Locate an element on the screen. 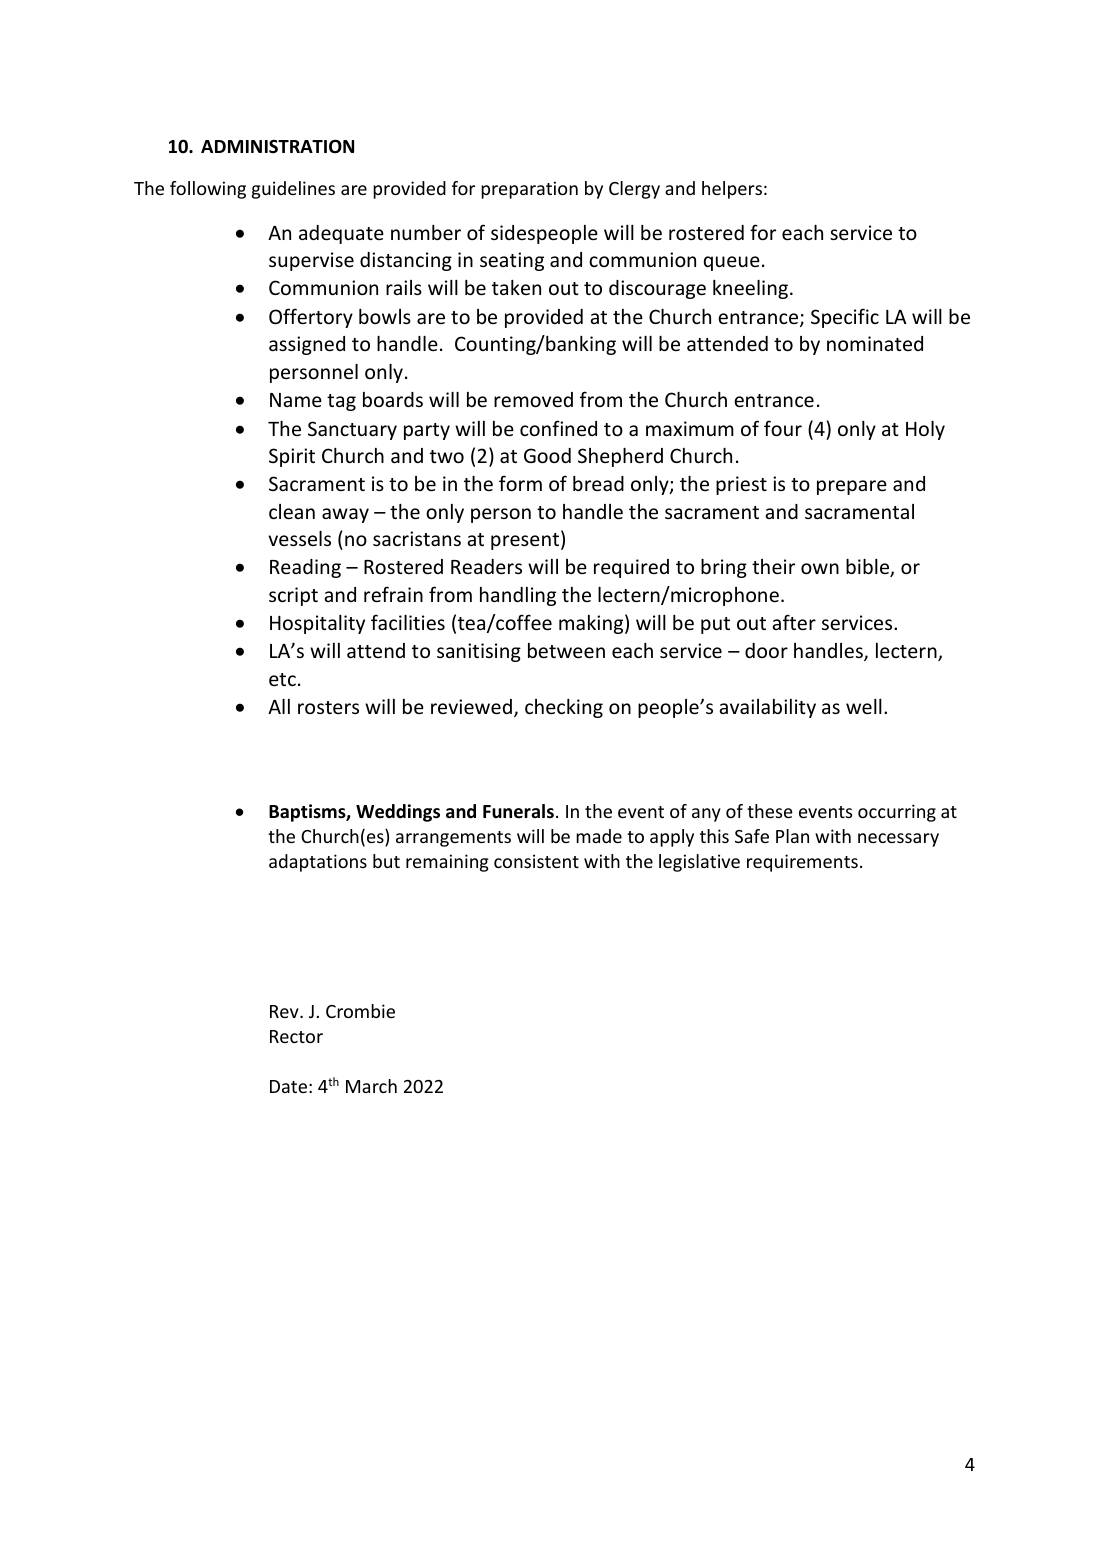 This screenshot has height=1568, width=1109. preparation is located at coordinates (529, 190).
